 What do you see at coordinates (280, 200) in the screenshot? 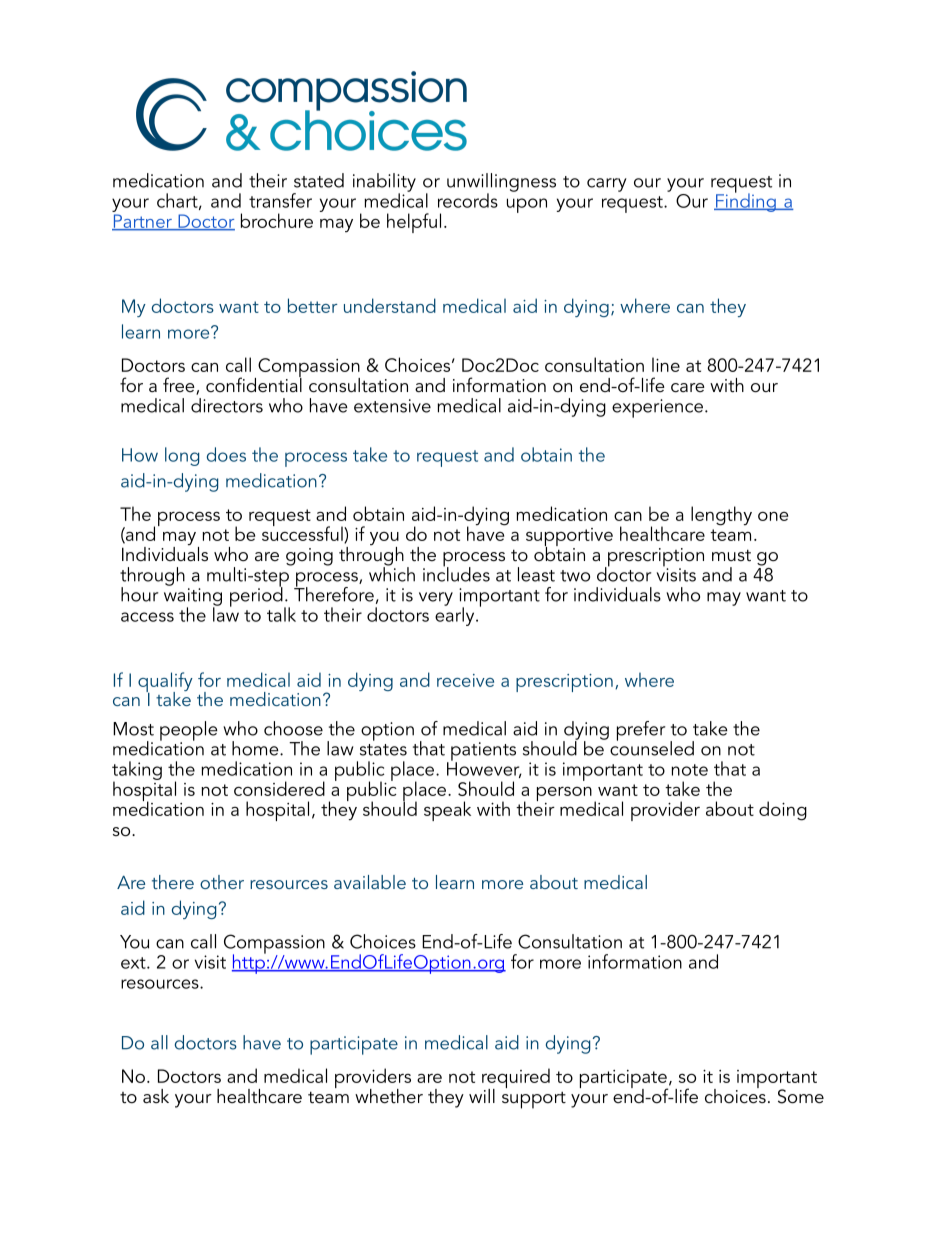
I see `transfer` at bounding box center [280, 200].
